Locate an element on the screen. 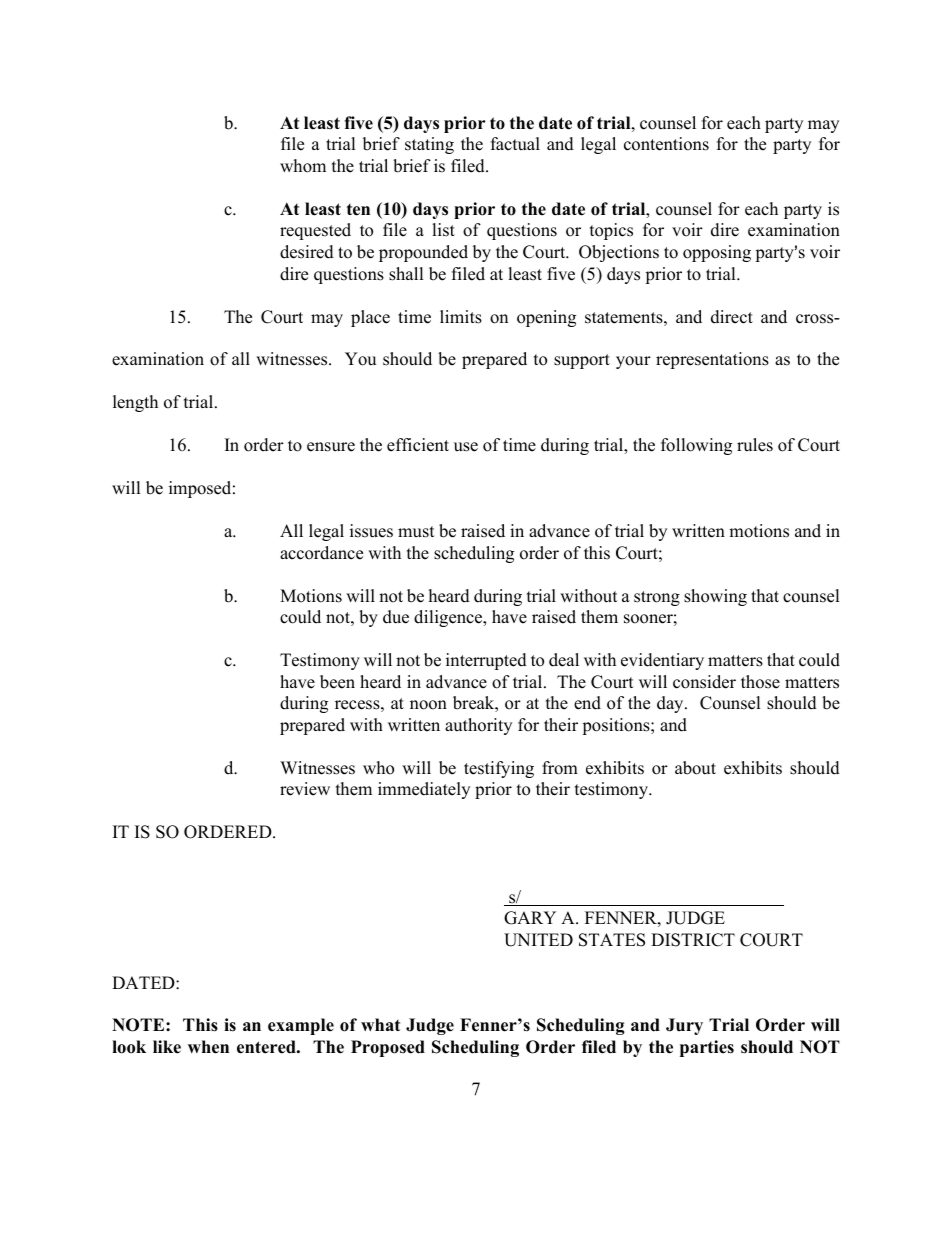 The width and height of the screenshot is (952, 1233). stating is located at coordinates (429, 145).
